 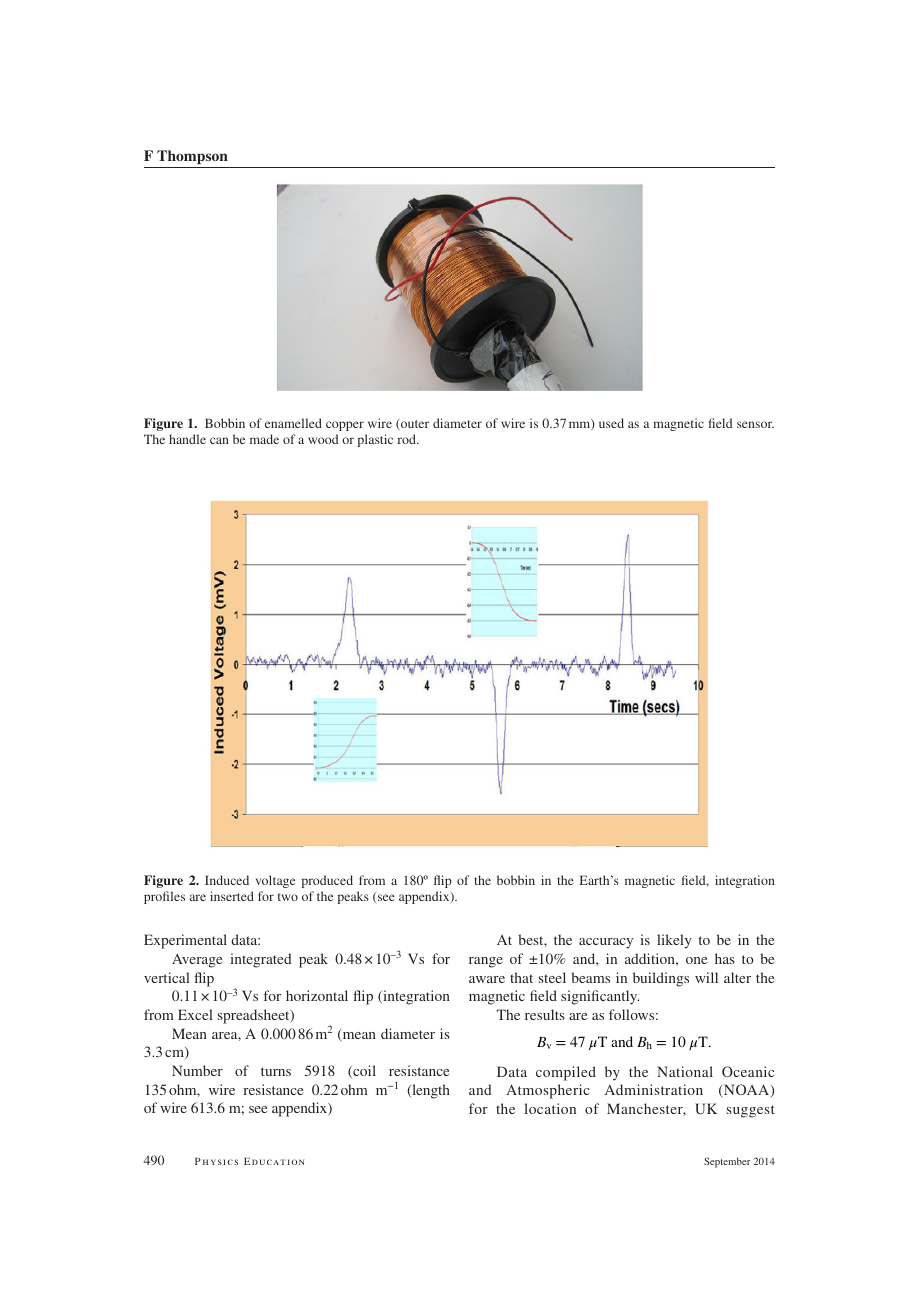 What do you see at coordinates (197, 1070) in the image?
I see `Number` at bounding box center [197, 1070].
